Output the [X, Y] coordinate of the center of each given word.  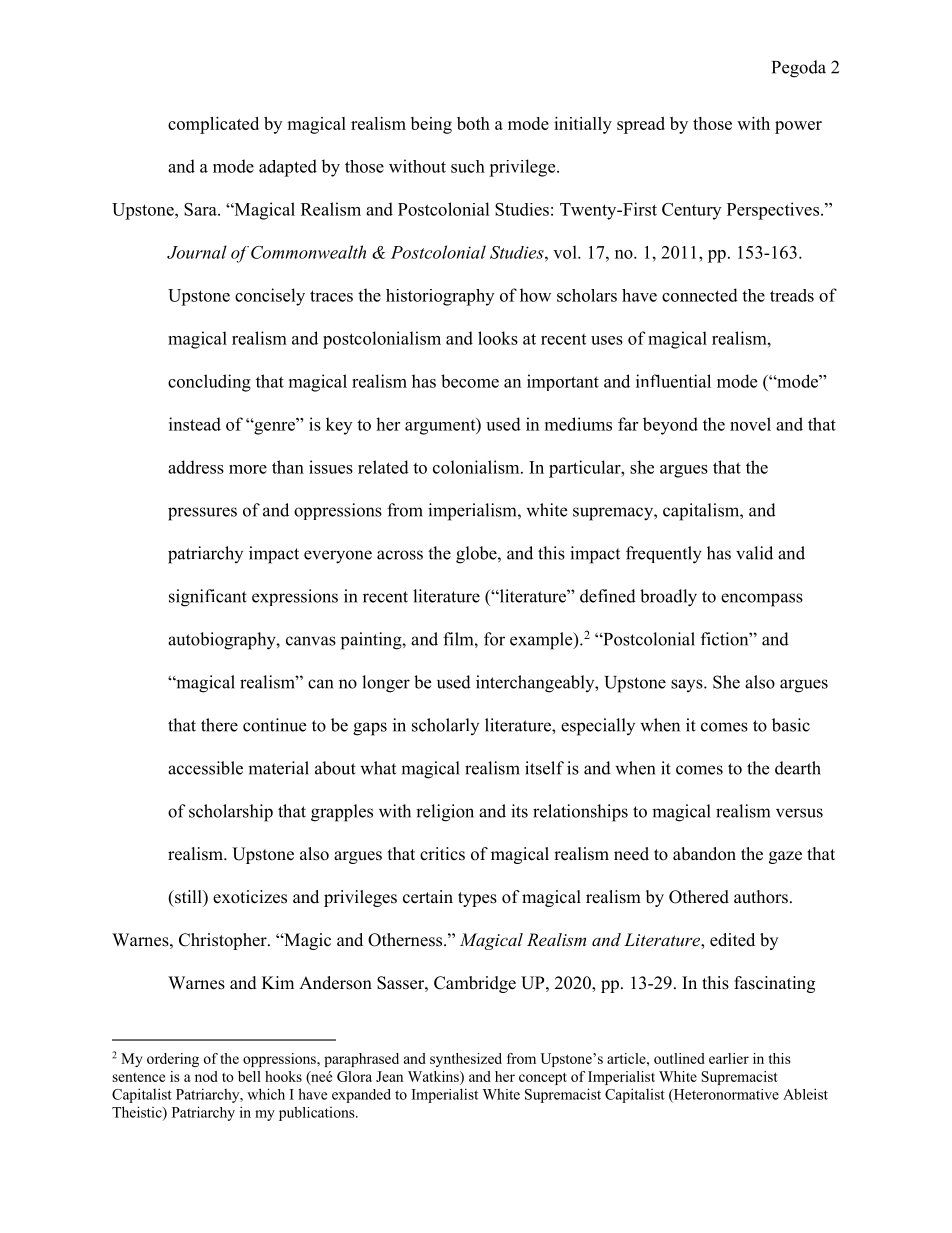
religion [445, 813]
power [798, 127]
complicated [213, 125]
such [468, 166]
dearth [798, 768]
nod [206, 1076]
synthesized [466, 1060]
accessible [205, 768]
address [196, 467]
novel [750, 424]
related [383, 467]
